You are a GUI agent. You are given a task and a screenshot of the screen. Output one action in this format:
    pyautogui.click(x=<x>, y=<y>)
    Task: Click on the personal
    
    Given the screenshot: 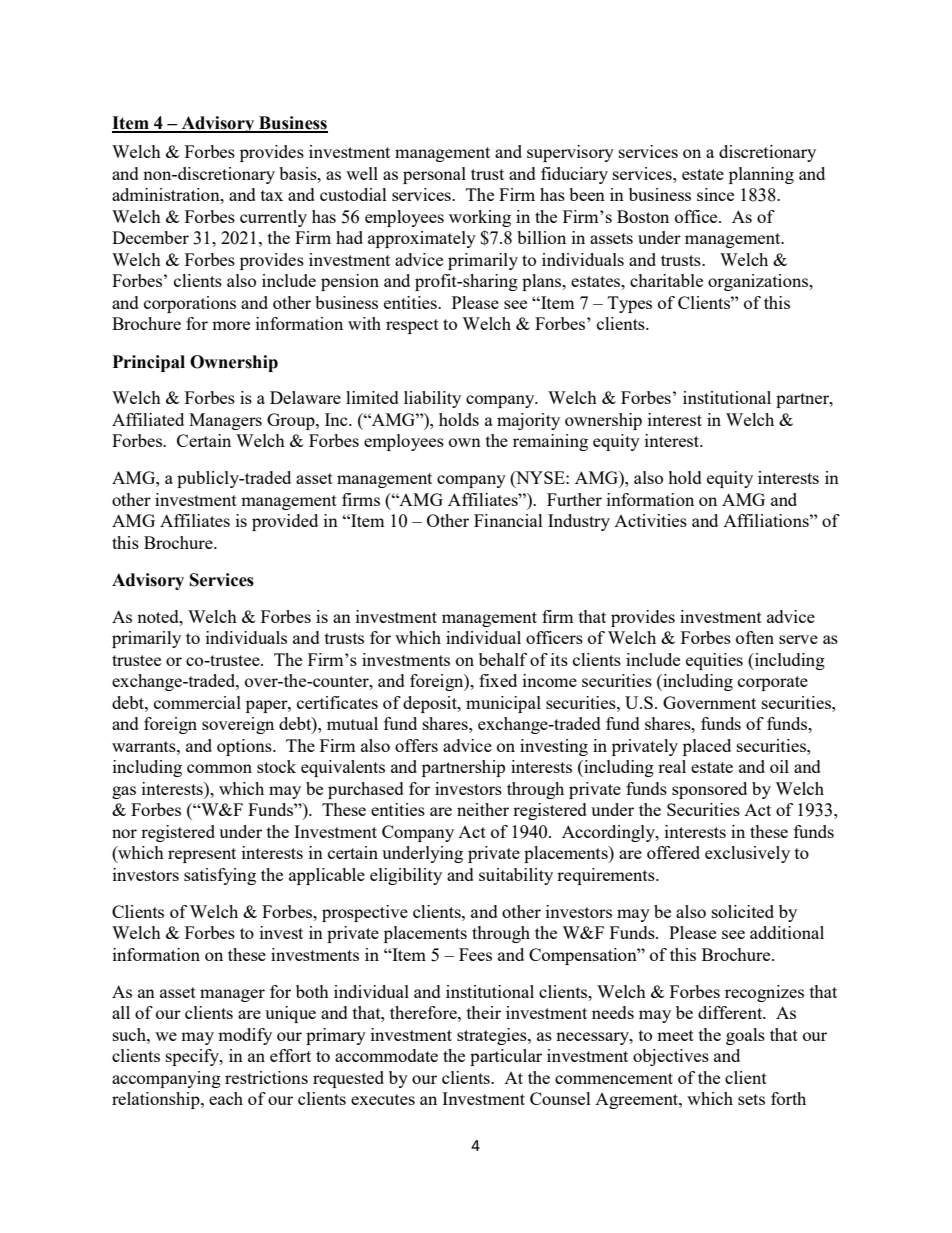 What is the action you would take?
    pyautogui.click(x=434, y=175)
